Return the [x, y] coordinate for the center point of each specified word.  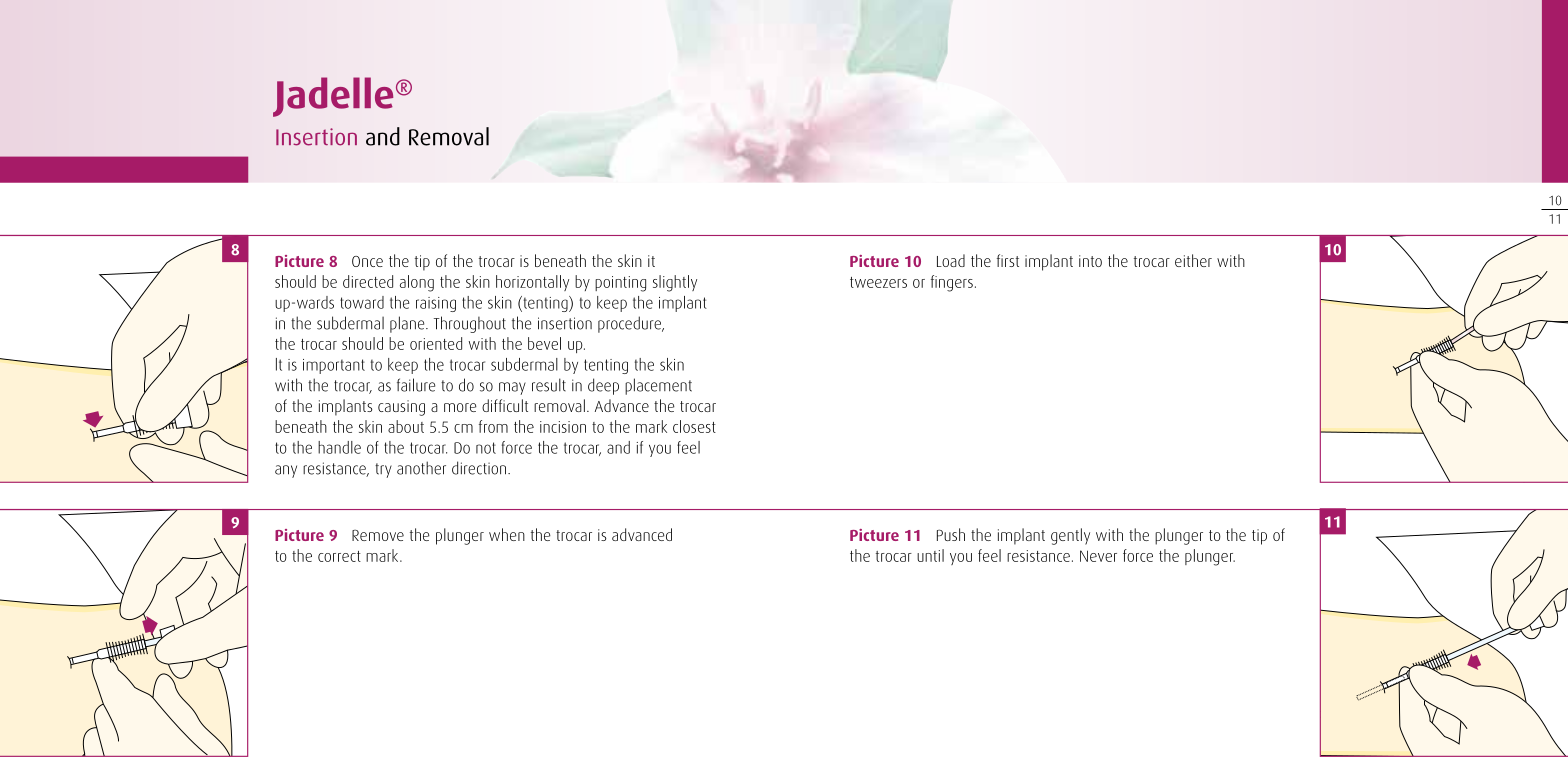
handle [339, 447]
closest [694, 426]
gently [1070, 536]
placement [658, 386]
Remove [378, 535]
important [334, 366]
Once [367, 261]
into [1090, 261]
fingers [952, 283]
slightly [675, 283]
